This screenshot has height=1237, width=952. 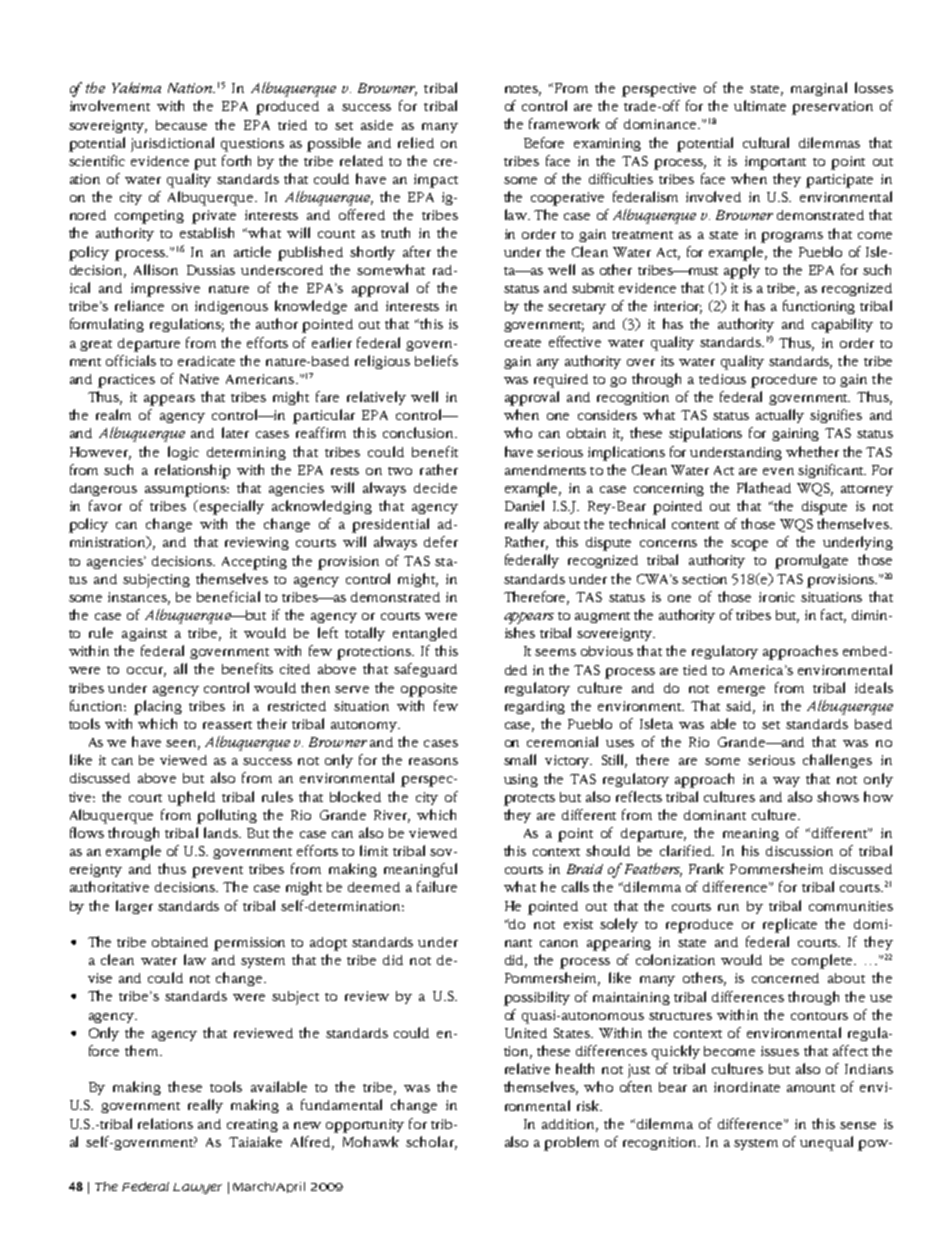 I want to click on ultimate, so click(x=760, y=105).
